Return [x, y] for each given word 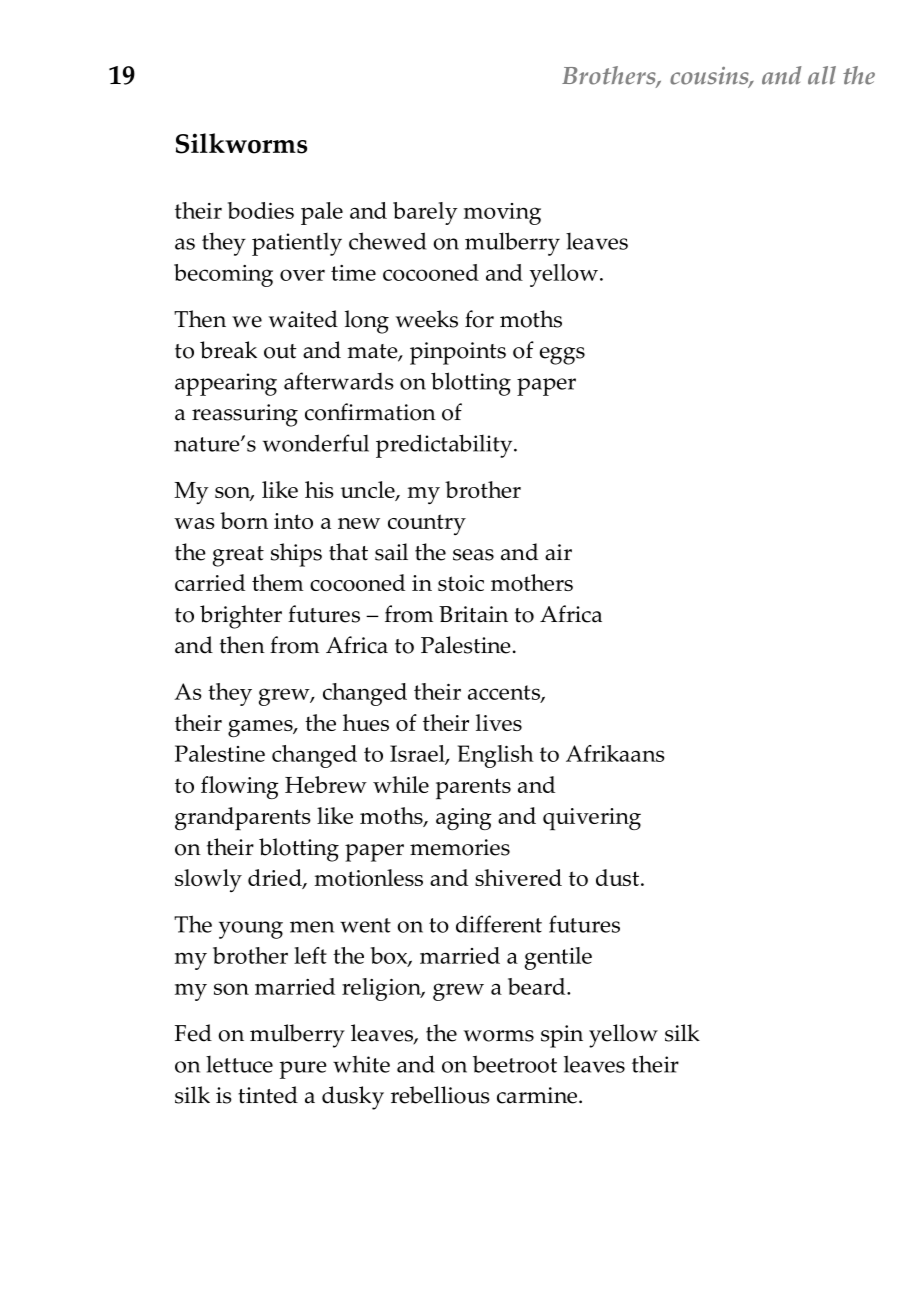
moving [502, 214]
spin [562, 1036]
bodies [261, 210]
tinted [268, 1095]
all [822, 75]
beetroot [515, 1064]
